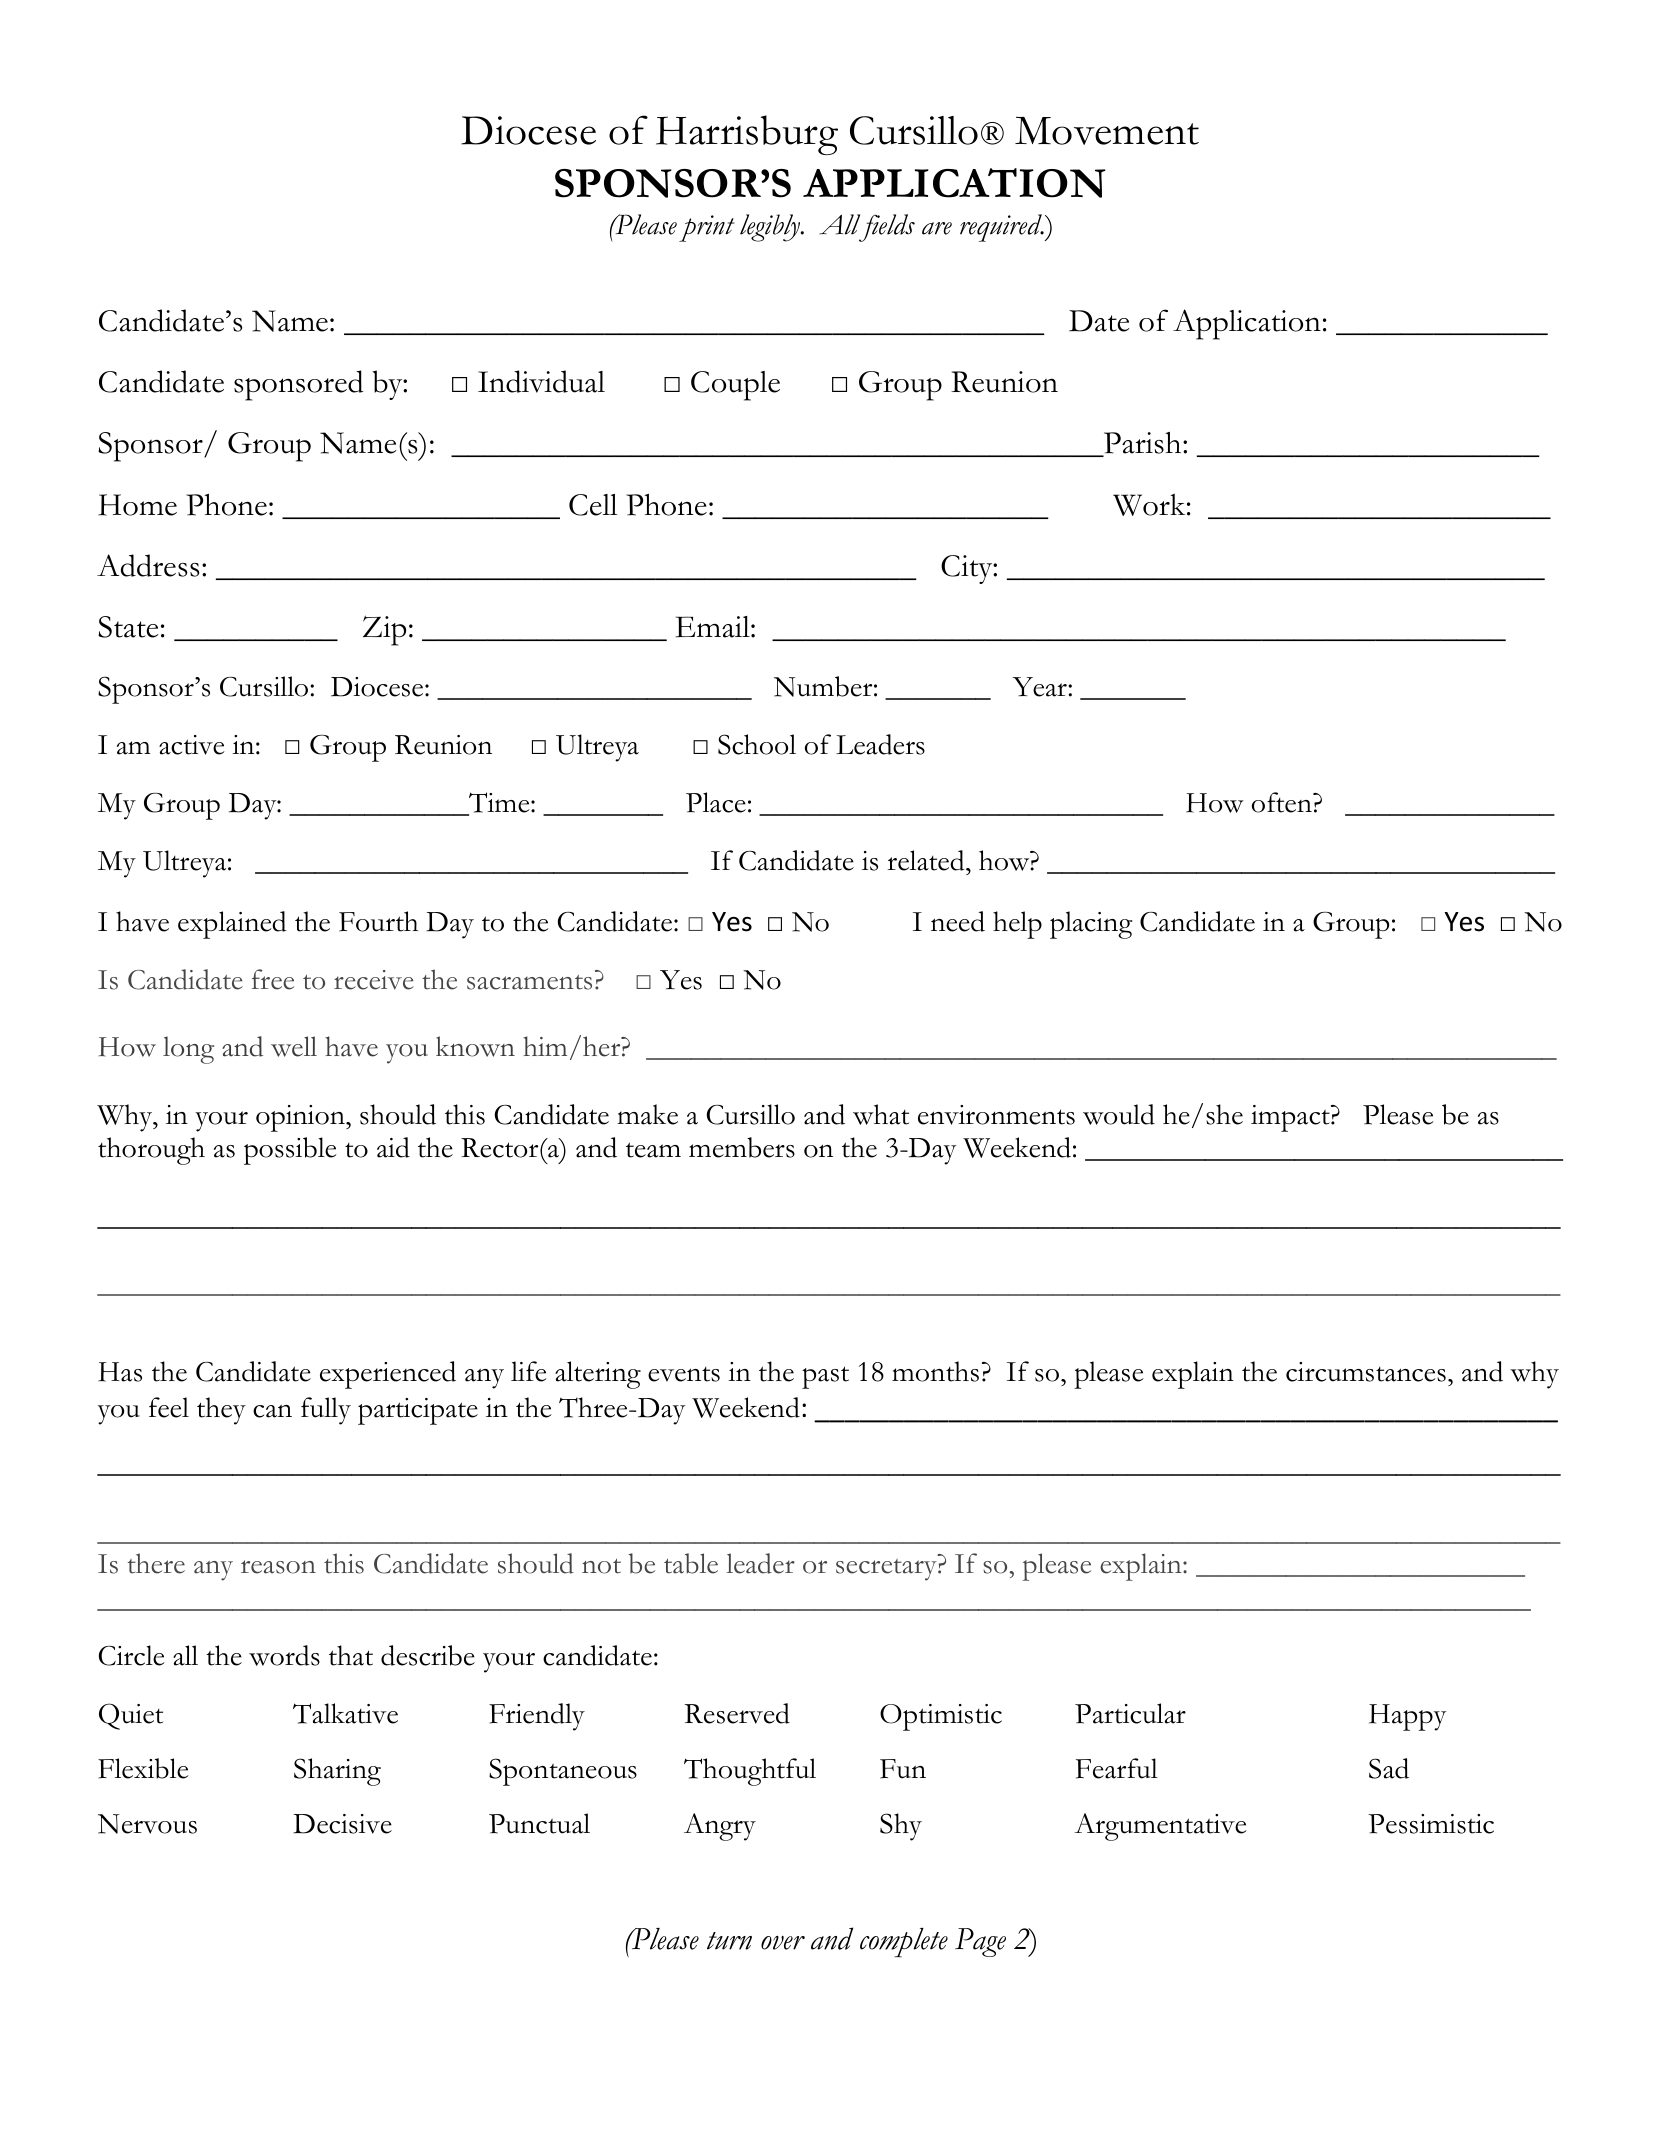 The width and height of the screenshot is (1661, 2150). What do you see at coordinates (1366, 1372) in the screenshot?
I see `circumstances` at bounding box center [1366, 1372].
